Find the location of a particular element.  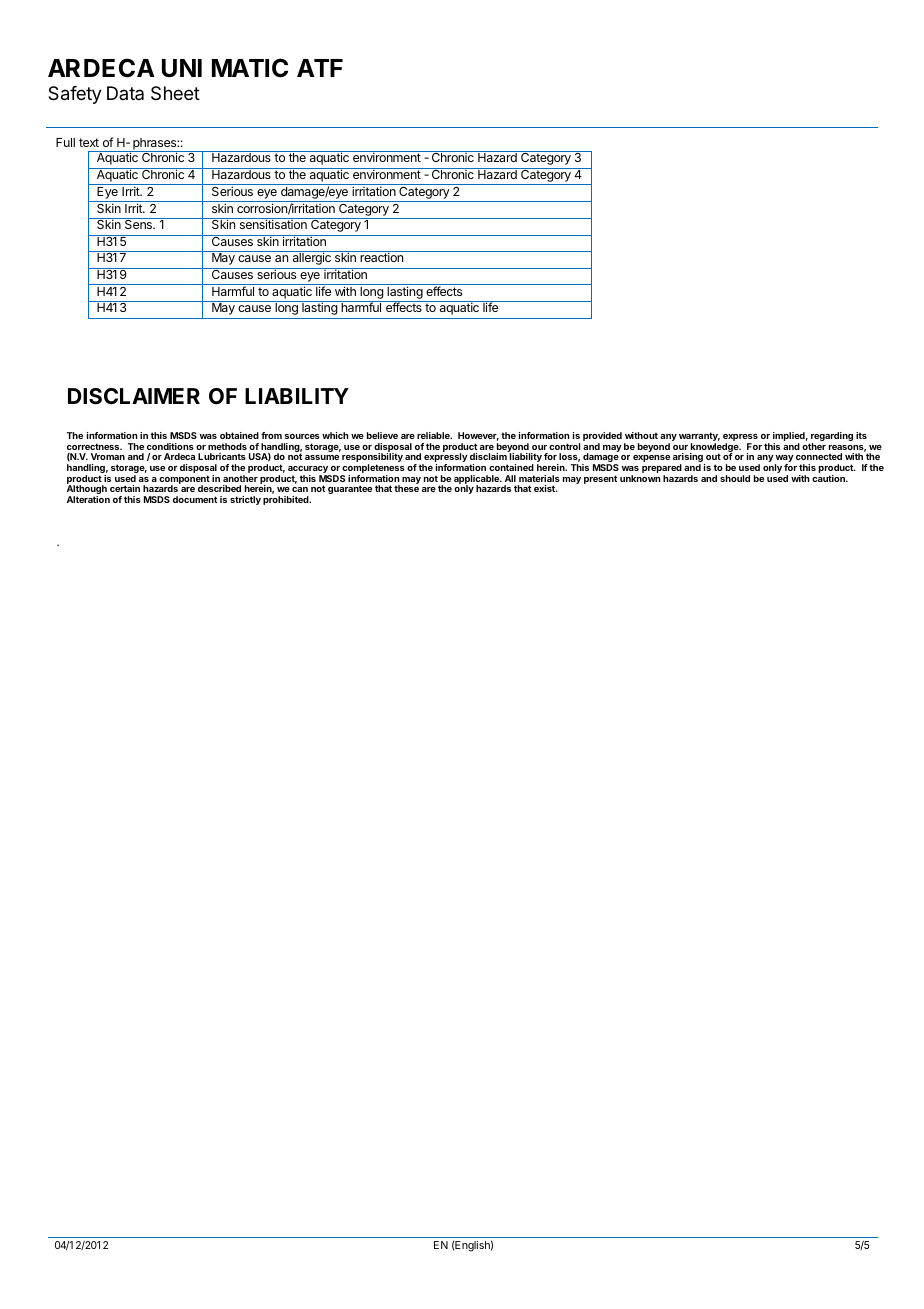

text is located at coordinates (89, 142).
